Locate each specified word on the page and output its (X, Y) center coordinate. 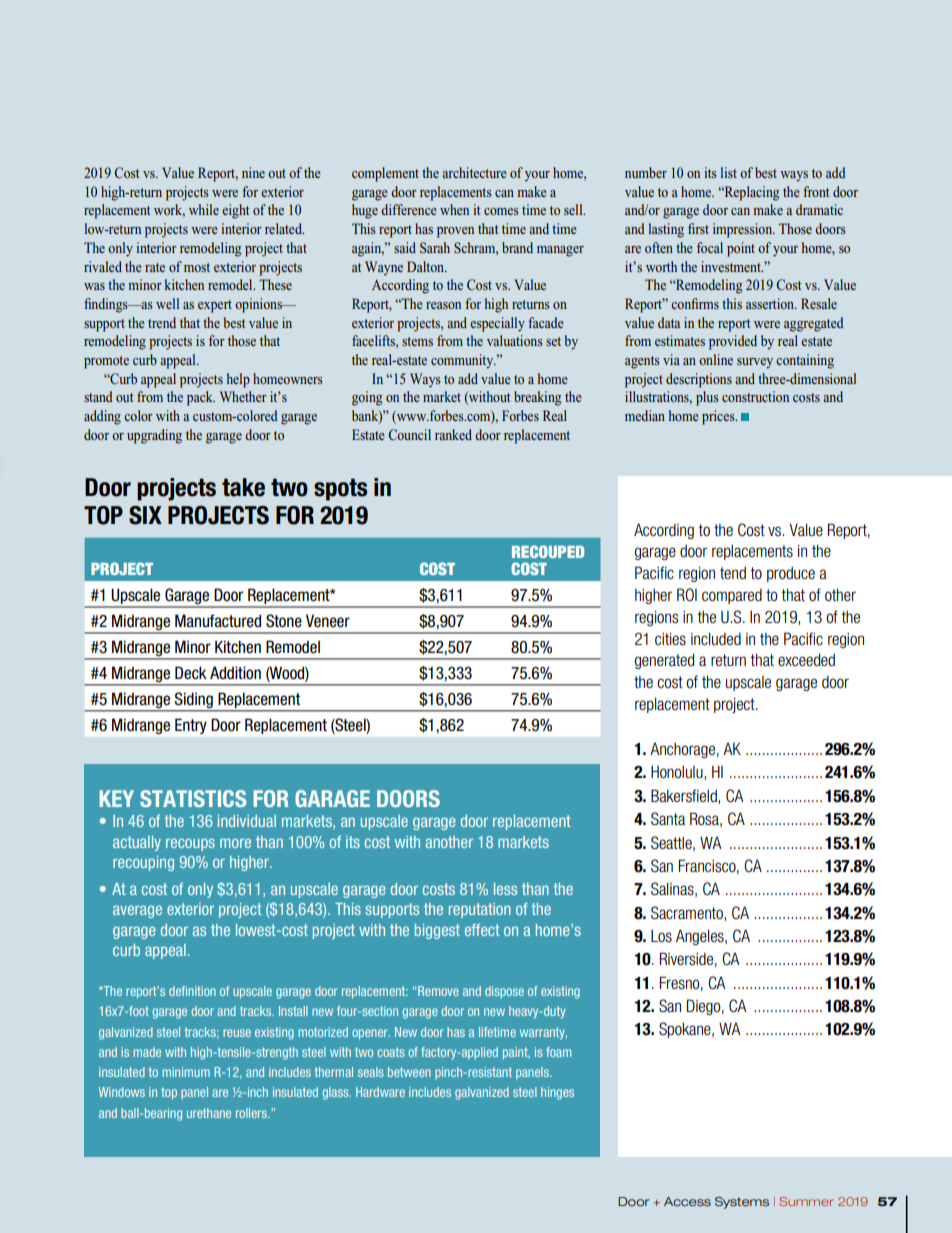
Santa (668, 819)
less (505, 889)
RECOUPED (548, 551)
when (454, 209)
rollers (252, 1113)
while (204, 209)
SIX (145, 515)
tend (733, 573)
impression (744, 230)
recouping (143, 863)
